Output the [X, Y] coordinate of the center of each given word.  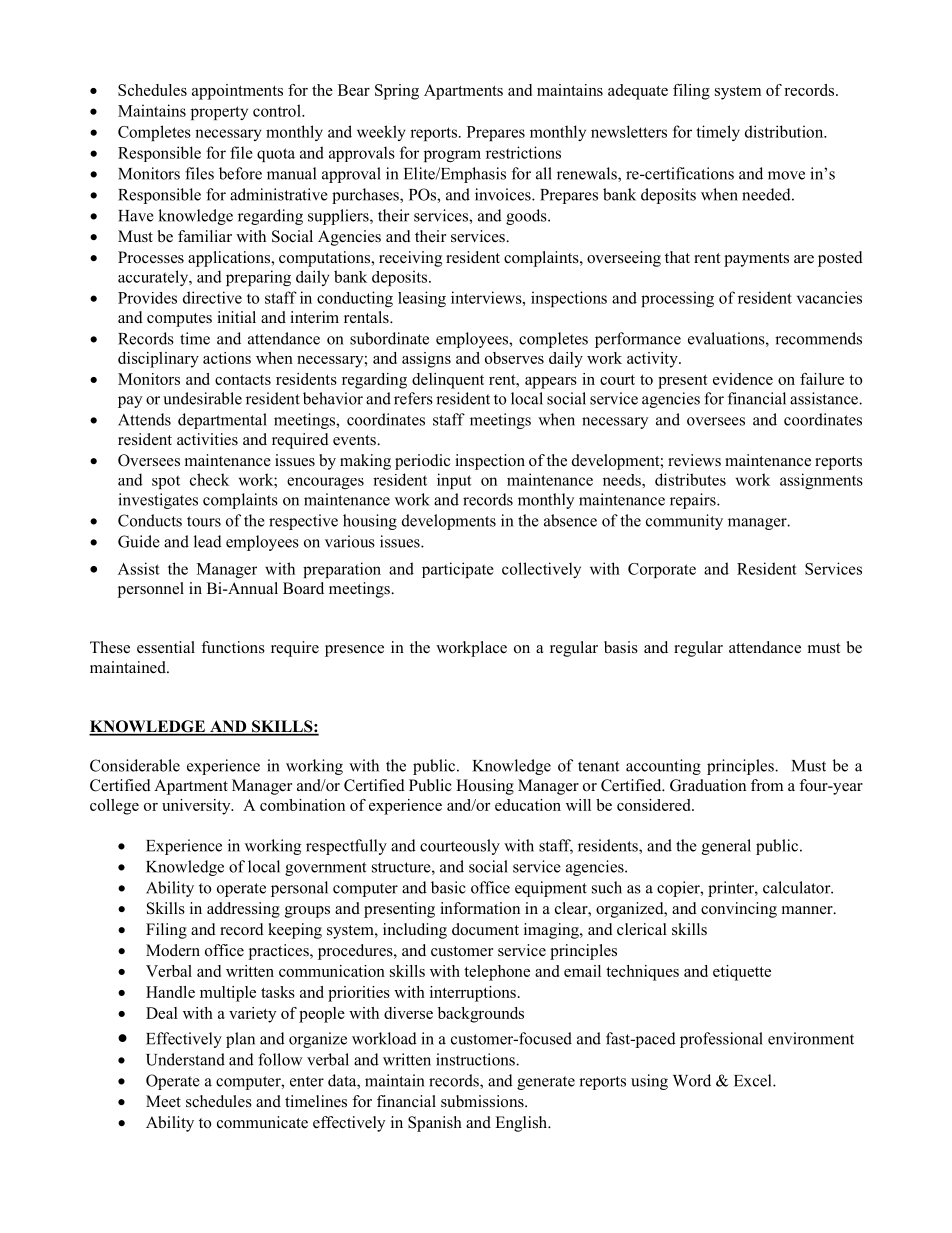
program [452, 156]
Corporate [662, 570]
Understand [185, 1059]
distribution [785, 131]
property [219, 113]
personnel [151, 590]
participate [458, 570]
